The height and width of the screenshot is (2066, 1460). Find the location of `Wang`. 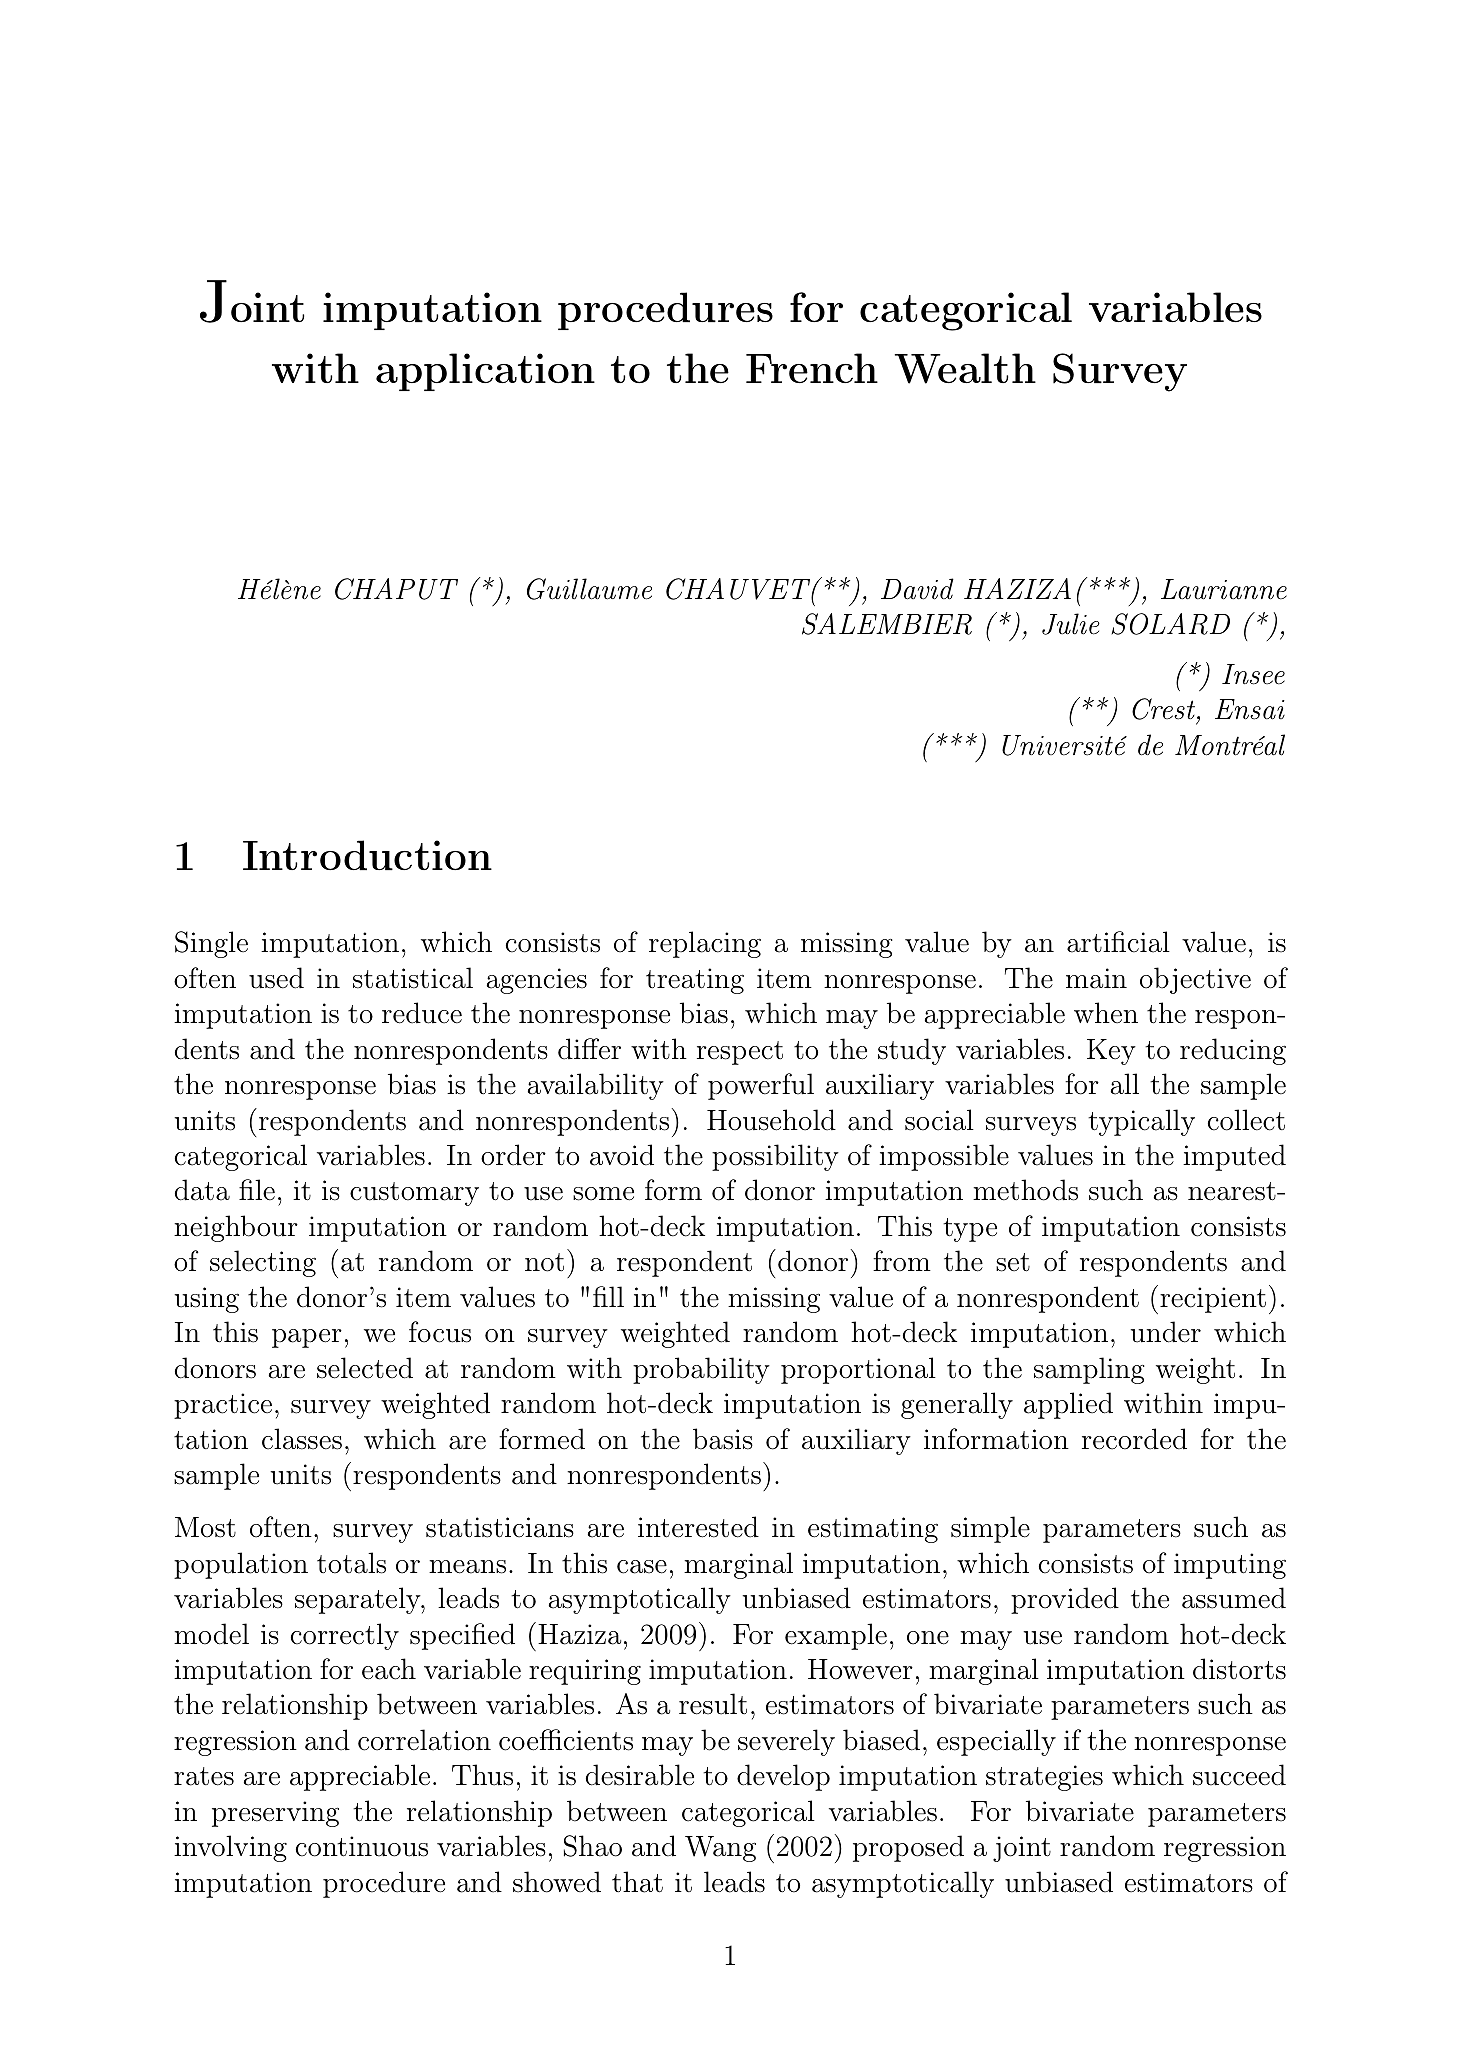

Wang is located at coordinates (720, 1849).
